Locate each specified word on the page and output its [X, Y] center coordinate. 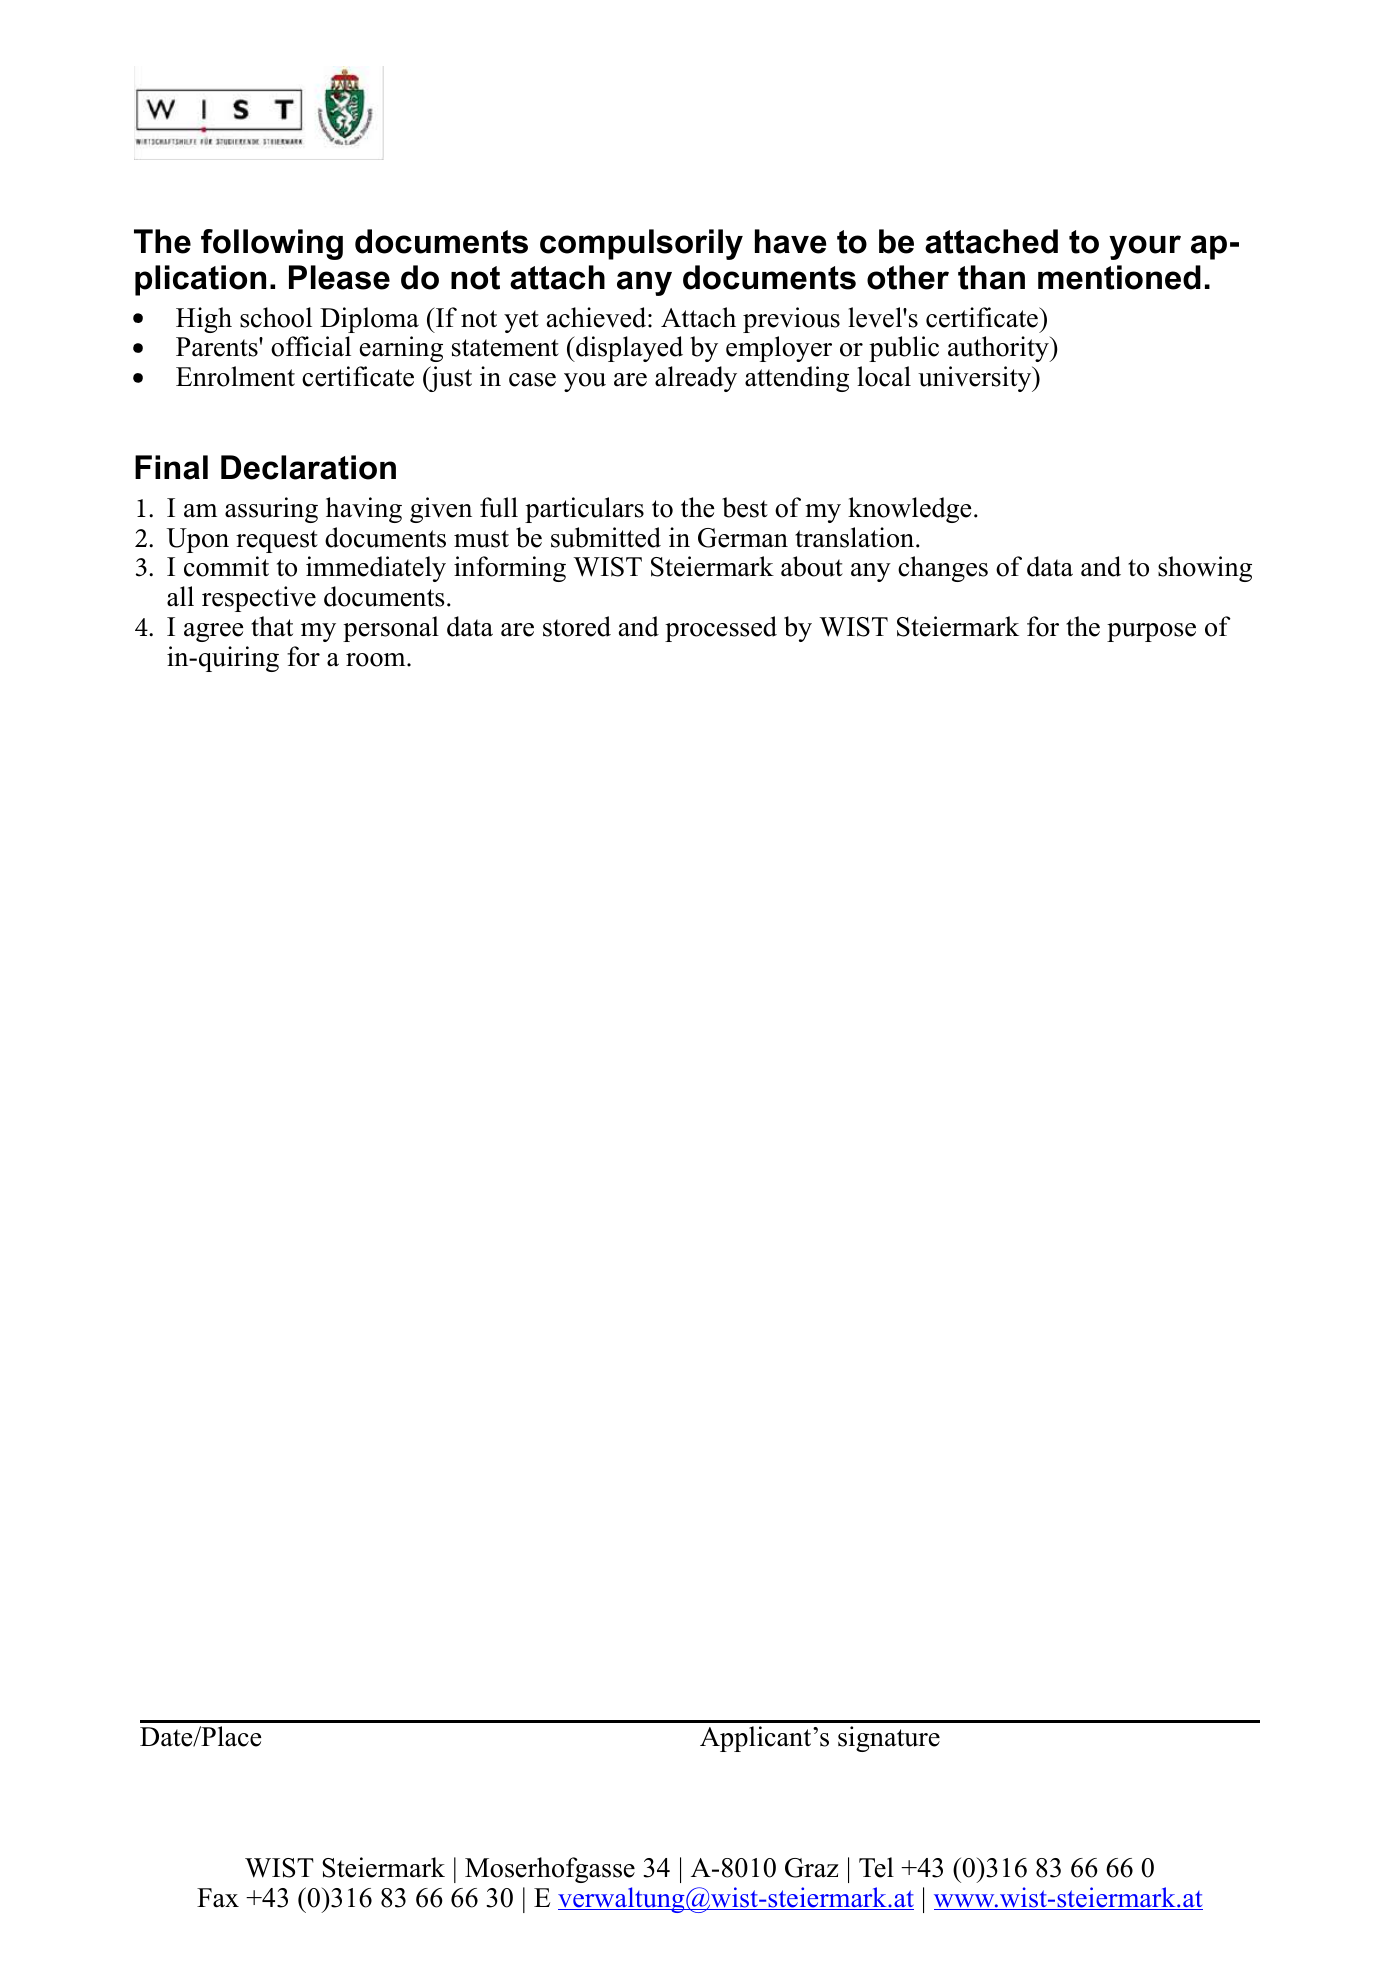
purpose [1151, 632]
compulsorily [641, 244]
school [276, 317]
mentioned [1119, 277]
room [377, 660]
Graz [812, 1868]
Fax [218, 1898]
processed [721, 629]
